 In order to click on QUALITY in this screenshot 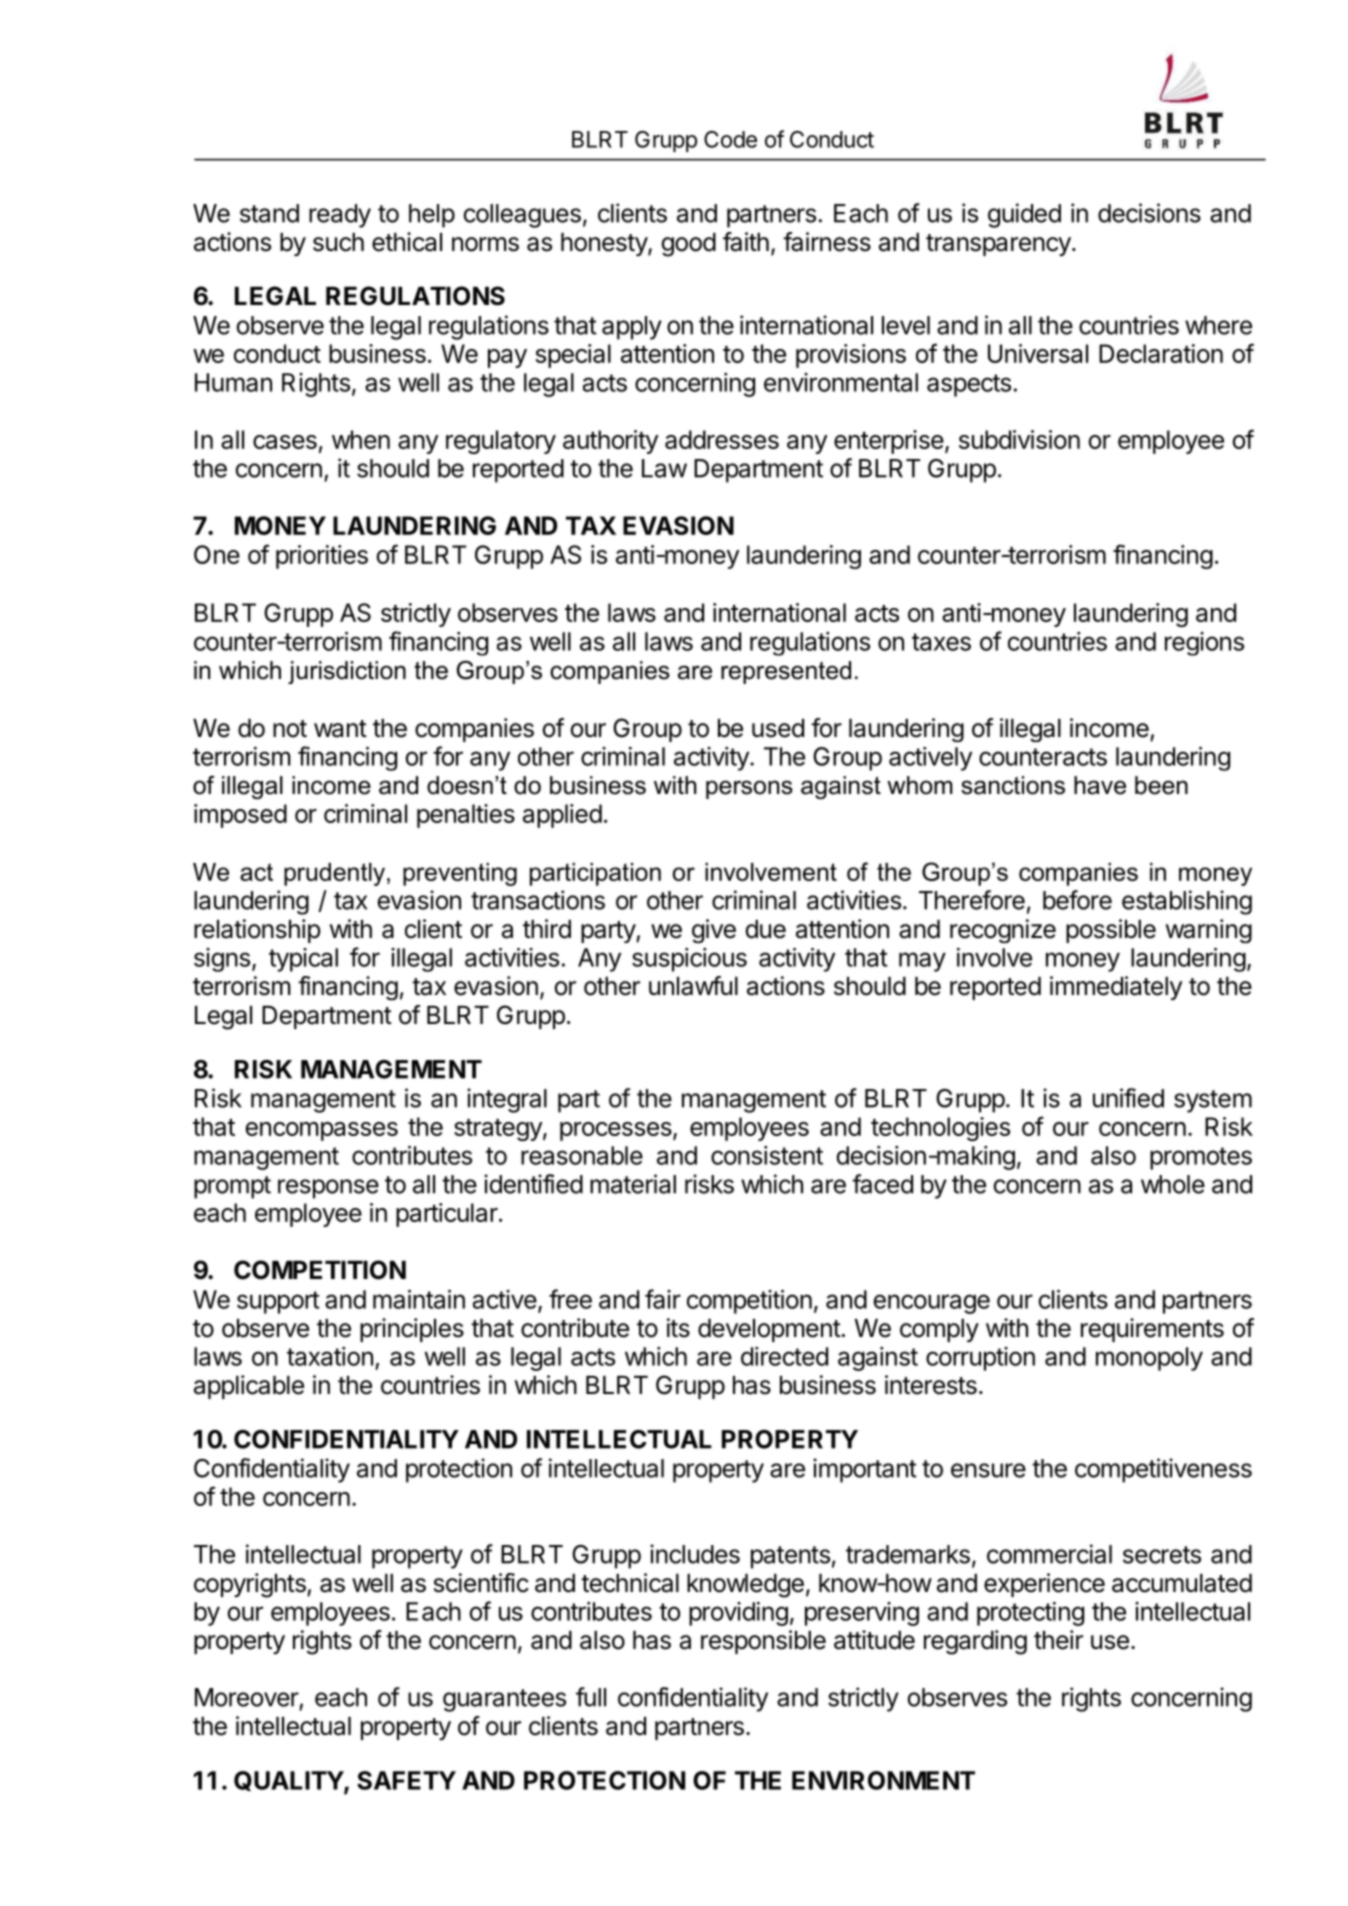, I will do `click(289, 1782)`.
